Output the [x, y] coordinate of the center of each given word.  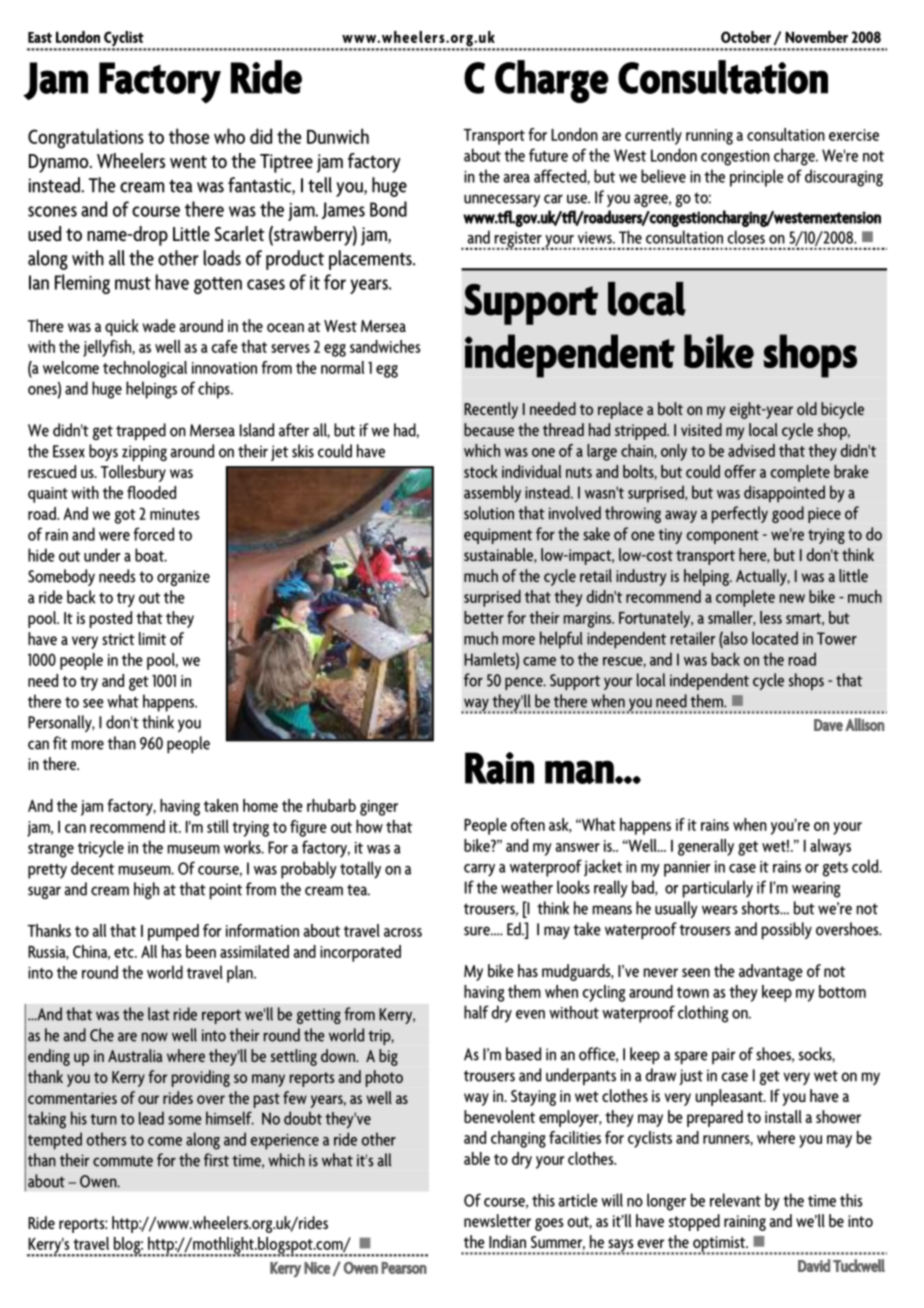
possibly [787, 931]
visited [701, 429]
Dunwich [338, 136]
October [746, 37]
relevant [735, 1200]
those [189, 136]
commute [123, 1161]
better [484, 617]
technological [145, 369]
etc [125, 952]
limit [152, 638]
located [775, 638]
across [403, 932]
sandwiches [385, 346]
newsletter [497, 1220]
